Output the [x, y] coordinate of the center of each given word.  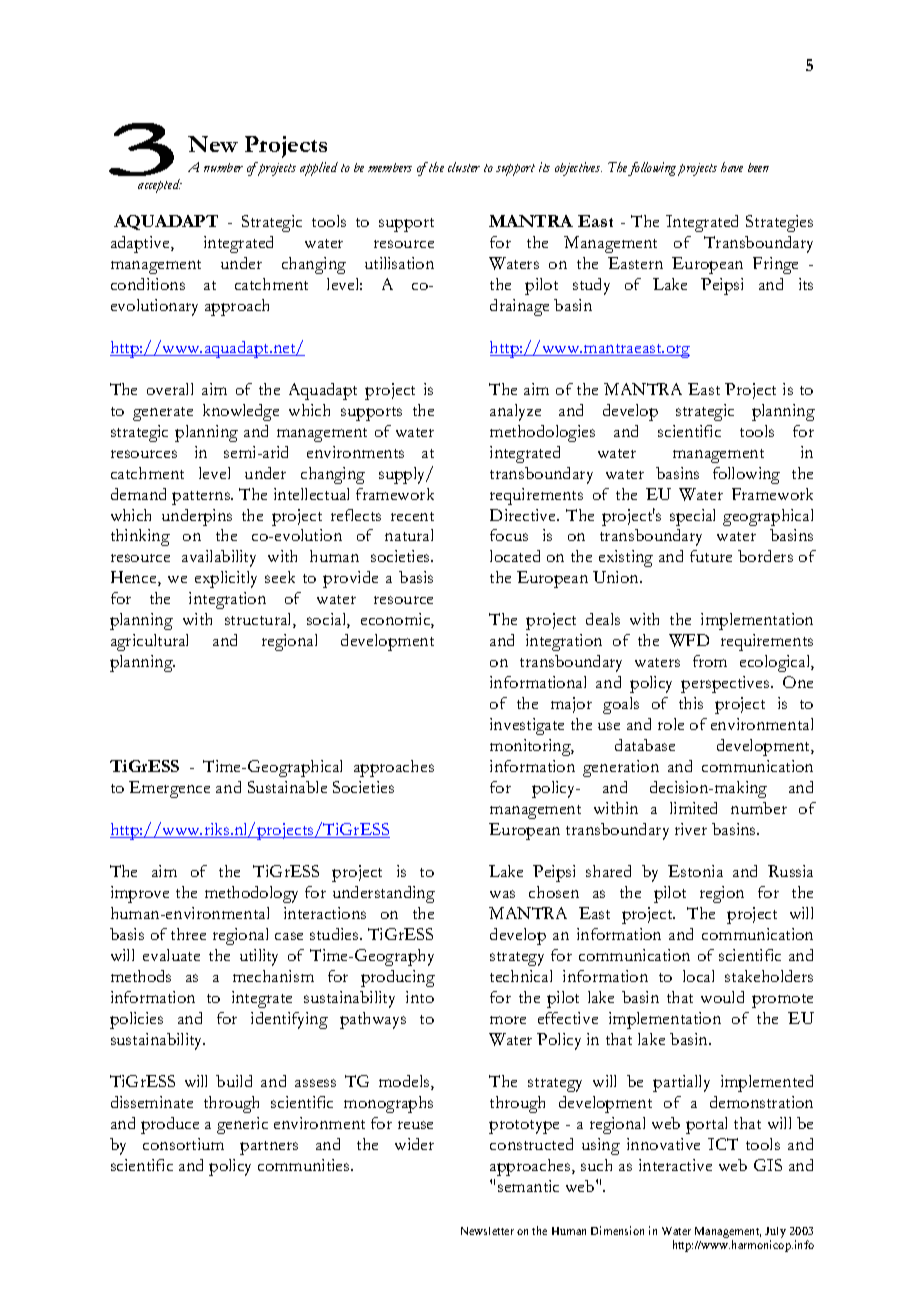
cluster [464, 167]
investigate [527, 726]
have [732, 167]
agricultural [149, 642]
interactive [675, 1165]
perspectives [726, 684]
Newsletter [487, 1231]
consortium [183, 1144]
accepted [160, 186]
